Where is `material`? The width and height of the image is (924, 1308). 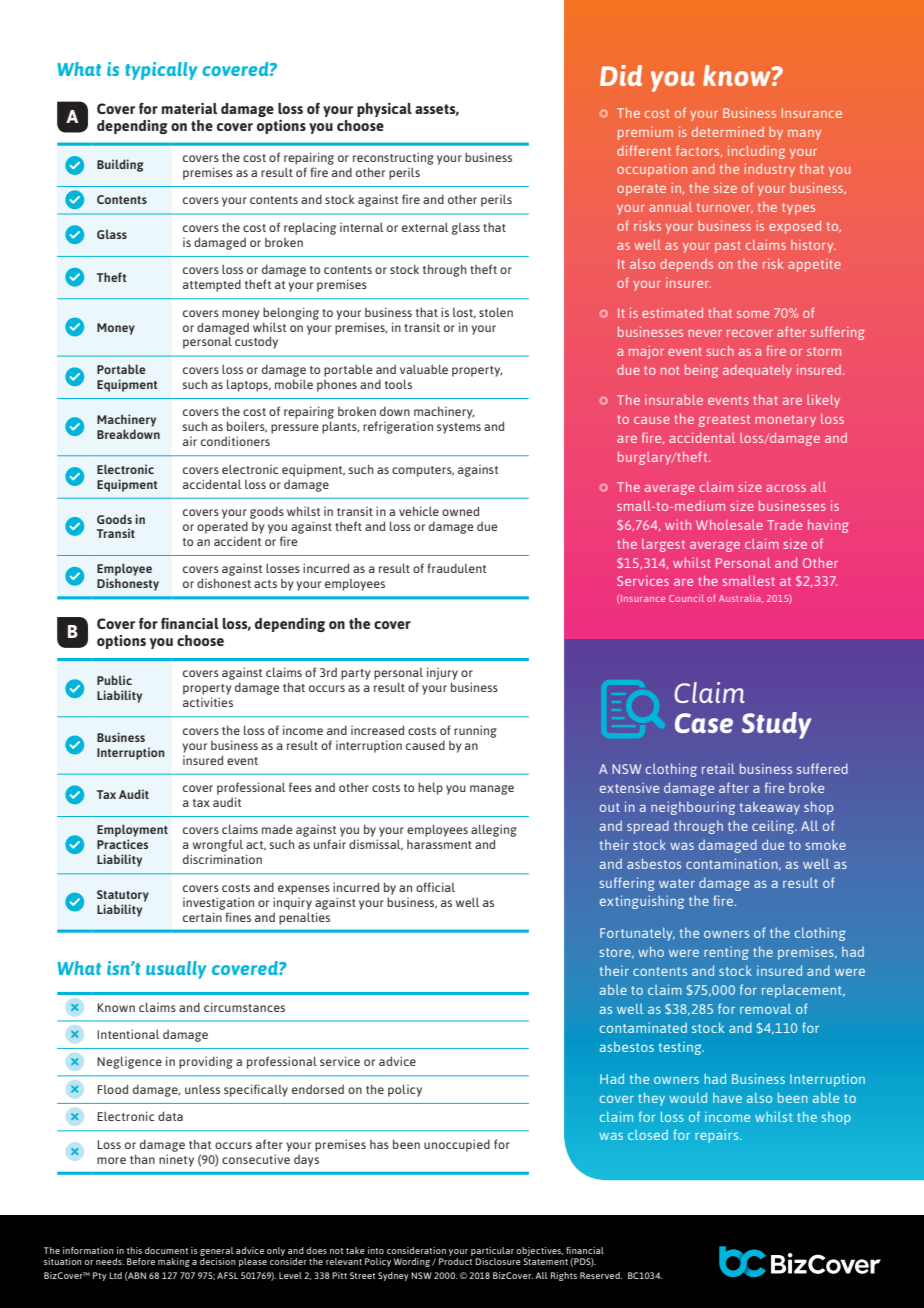 material is located at coordinates (189, 108).
